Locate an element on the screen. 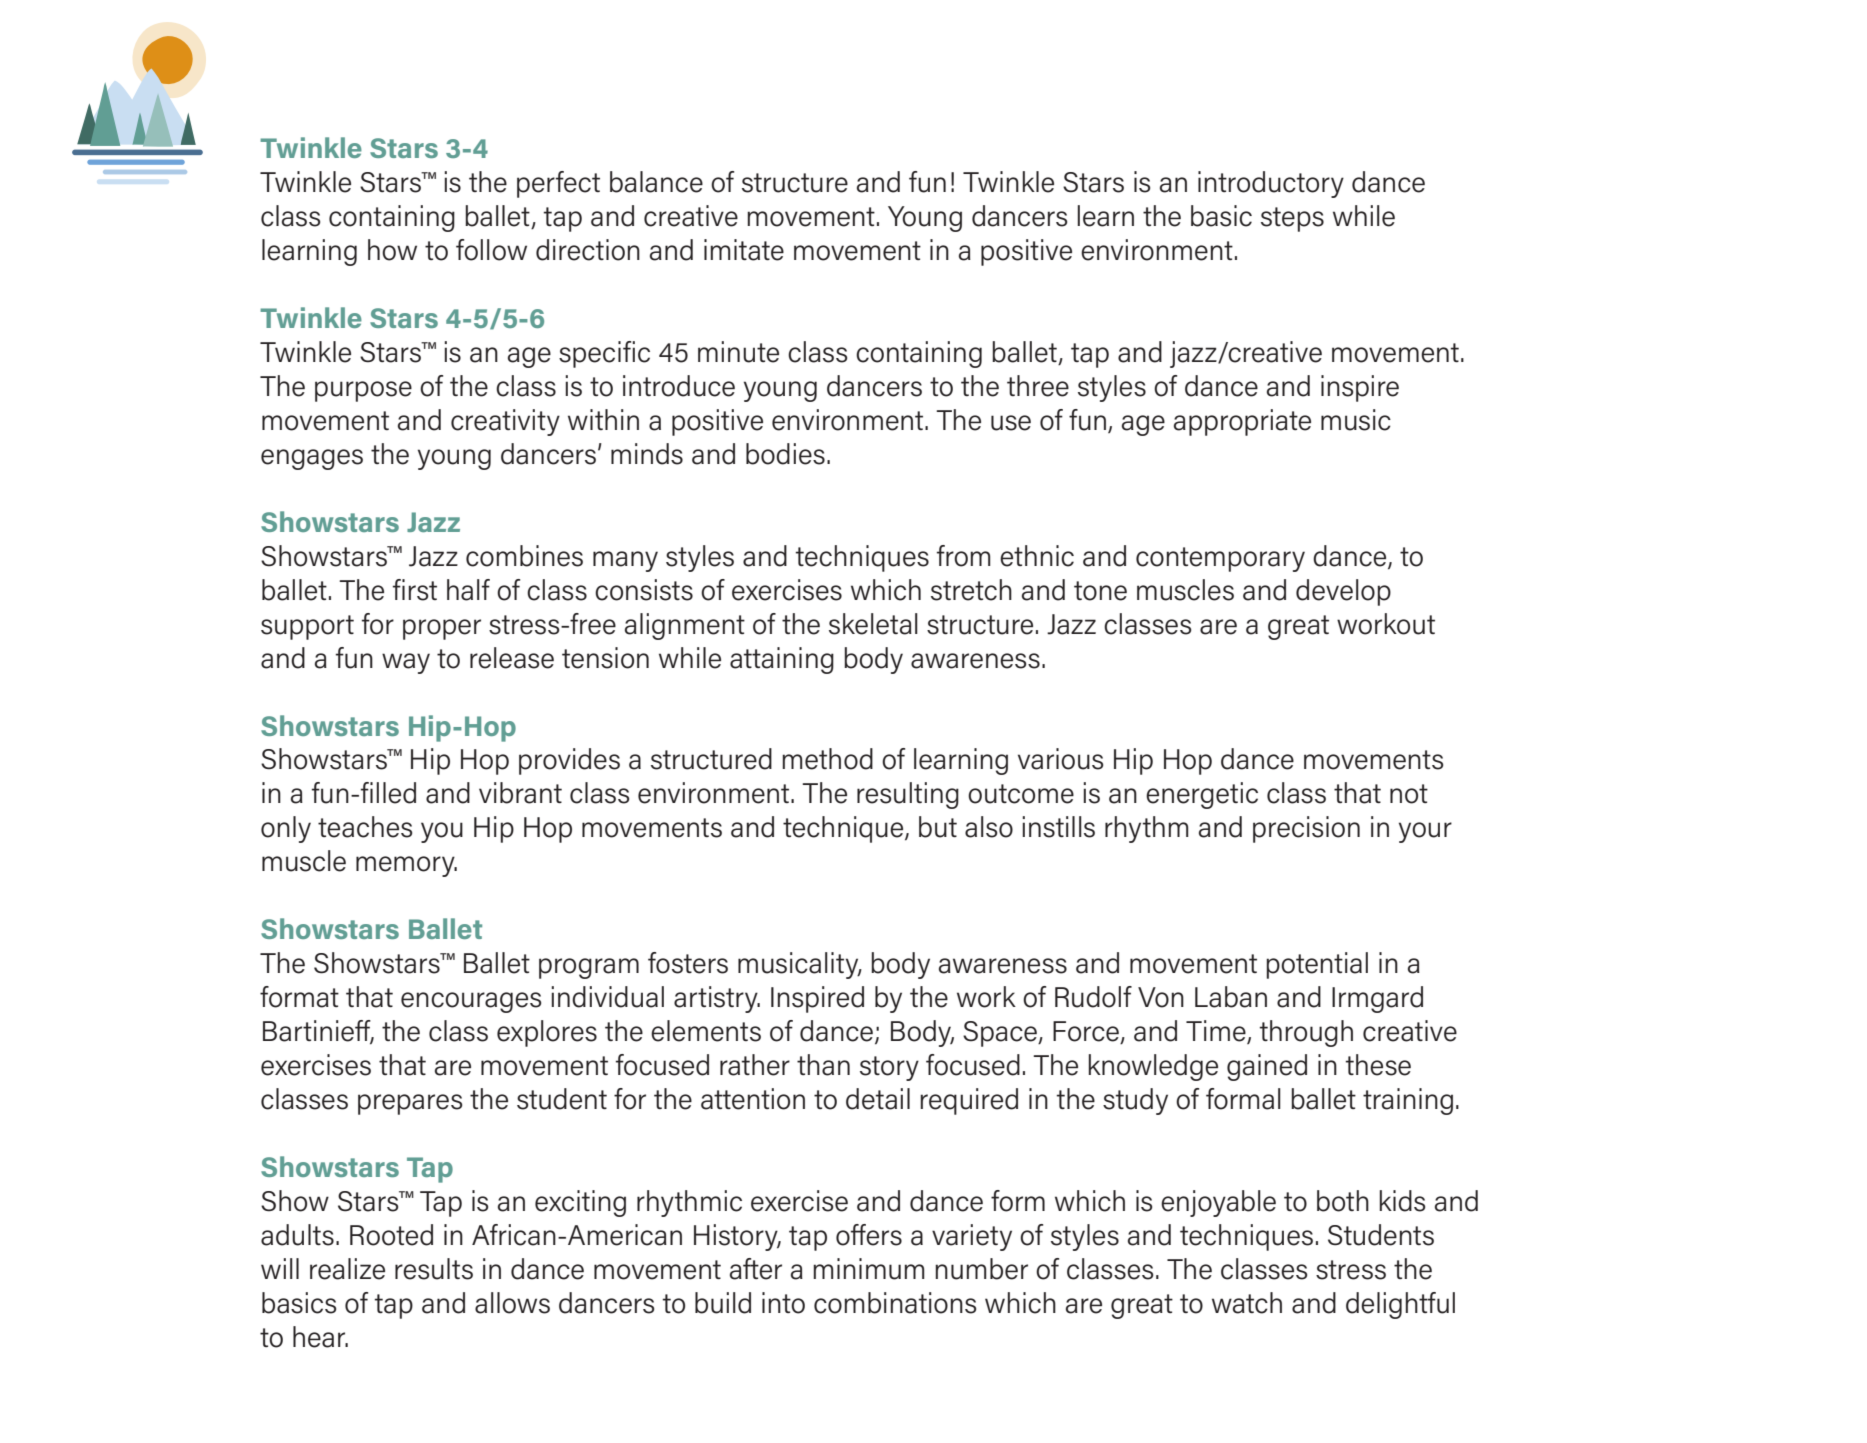  contemporary is located at coordinates (1220, 559).
